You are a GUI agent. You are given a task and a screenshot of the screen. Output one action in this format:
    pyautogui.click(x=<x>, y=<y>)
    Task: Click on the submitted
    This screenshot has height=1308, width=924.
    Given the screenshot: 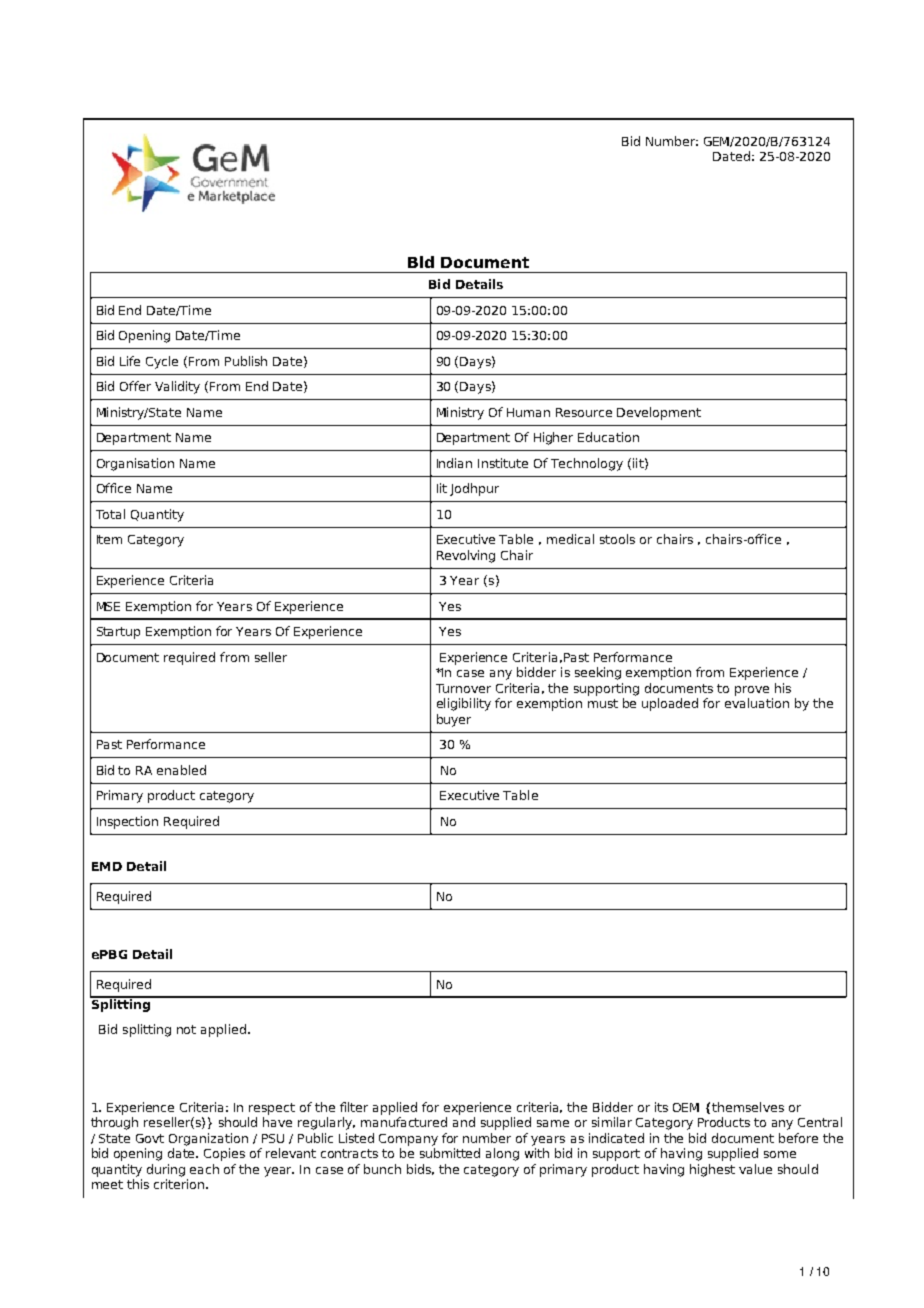 What is the action you would take?
    pyautogui.click(x=450, y=1153)
